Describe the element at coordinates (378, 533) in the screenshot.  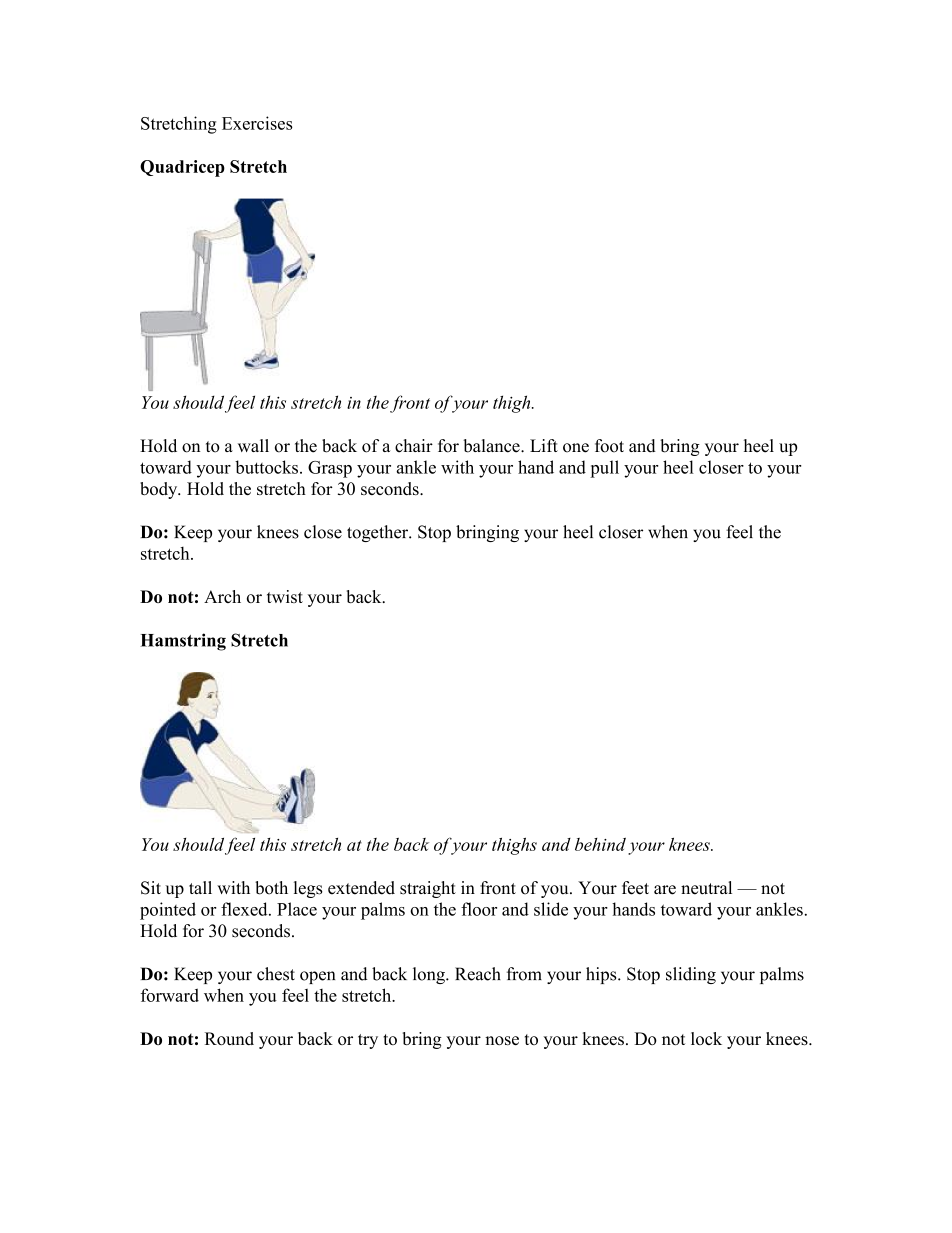
I see `together` at that location.
